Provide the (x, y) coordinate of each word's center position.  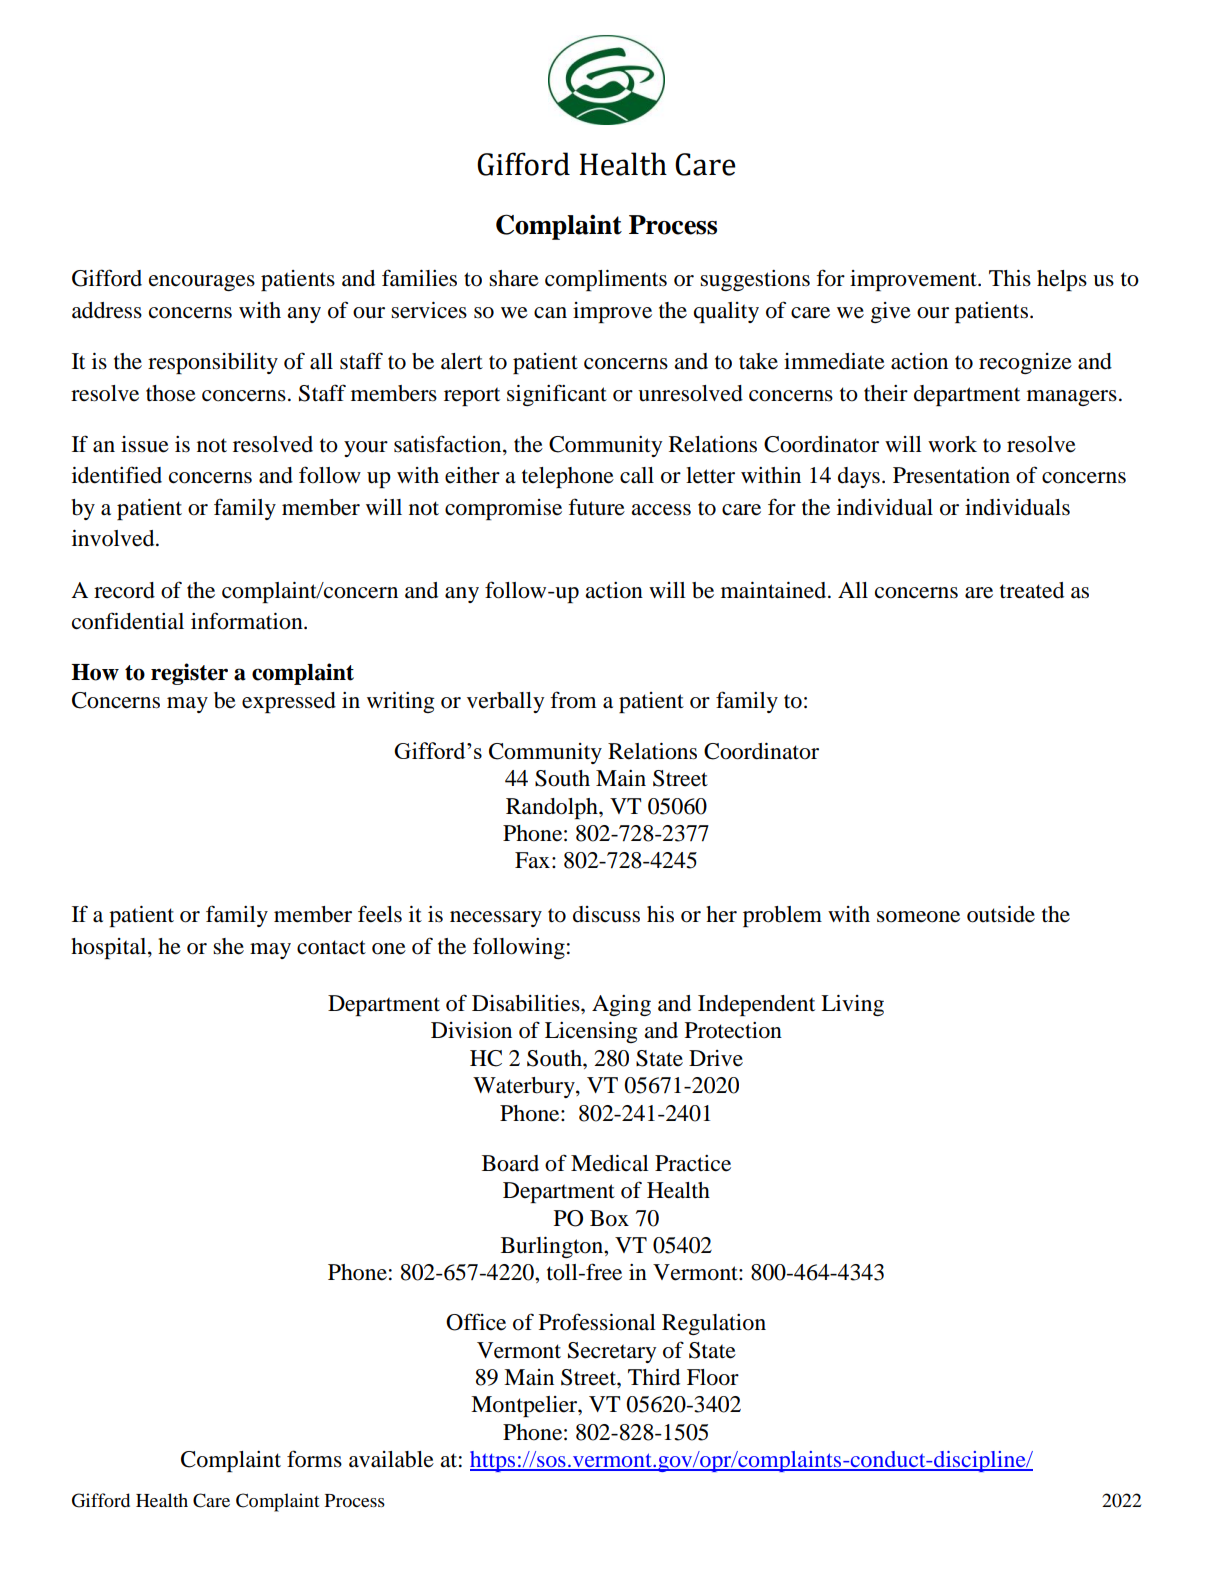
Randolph (553, 808)
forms (314, 1459)
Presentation (951, 475)
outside (1001, 914)
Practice (693, 1163)
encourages (202, 283)
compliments (606, 280)
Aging (621, 1005)
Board (510, 1163)
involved (114, 538)
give (891, 312)
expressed (289, 702)
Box (609, 1218)
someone (918, 917)
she (228, 946)
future (596, 507)
